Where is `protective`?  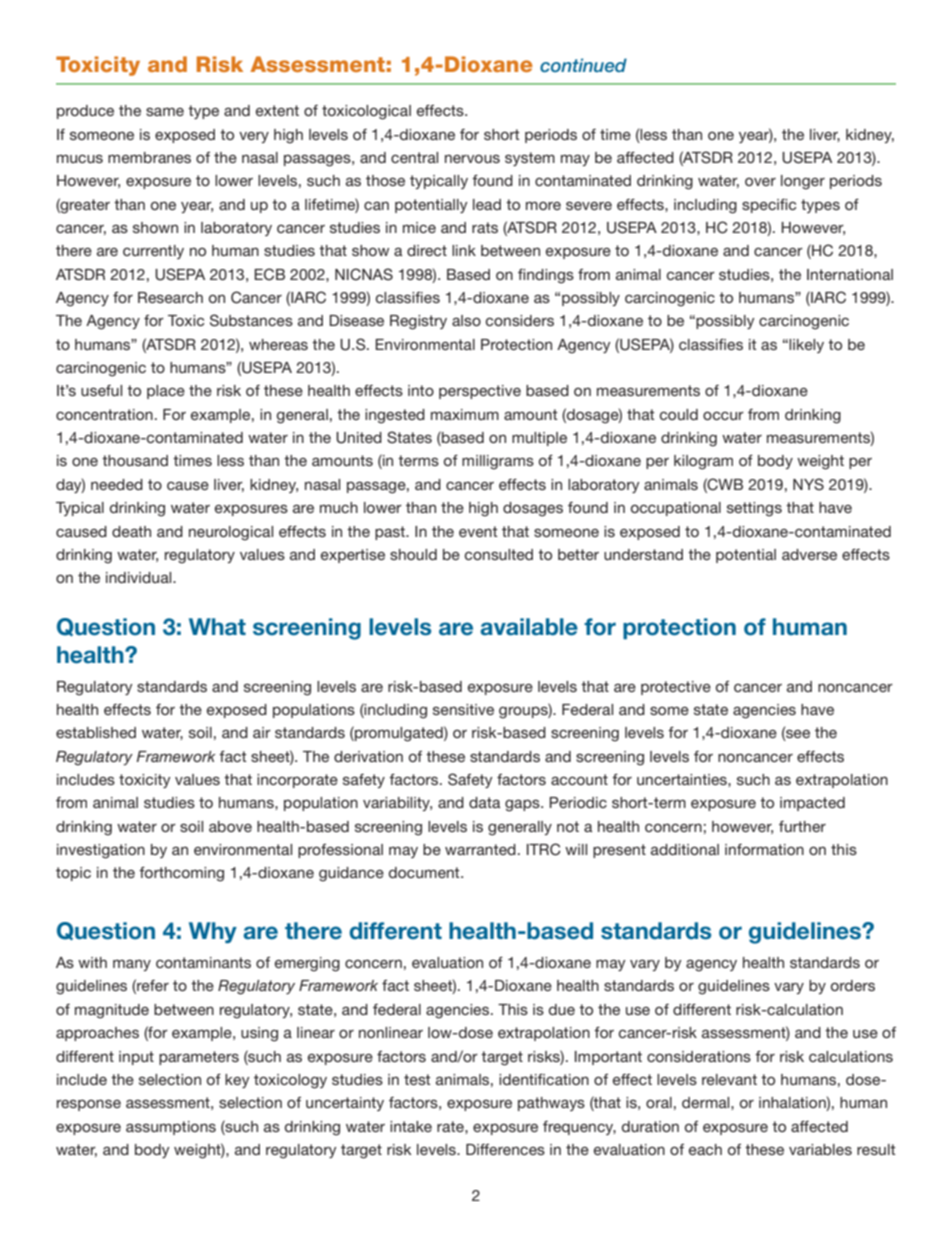
protective is located at coordinates (676, 688).
